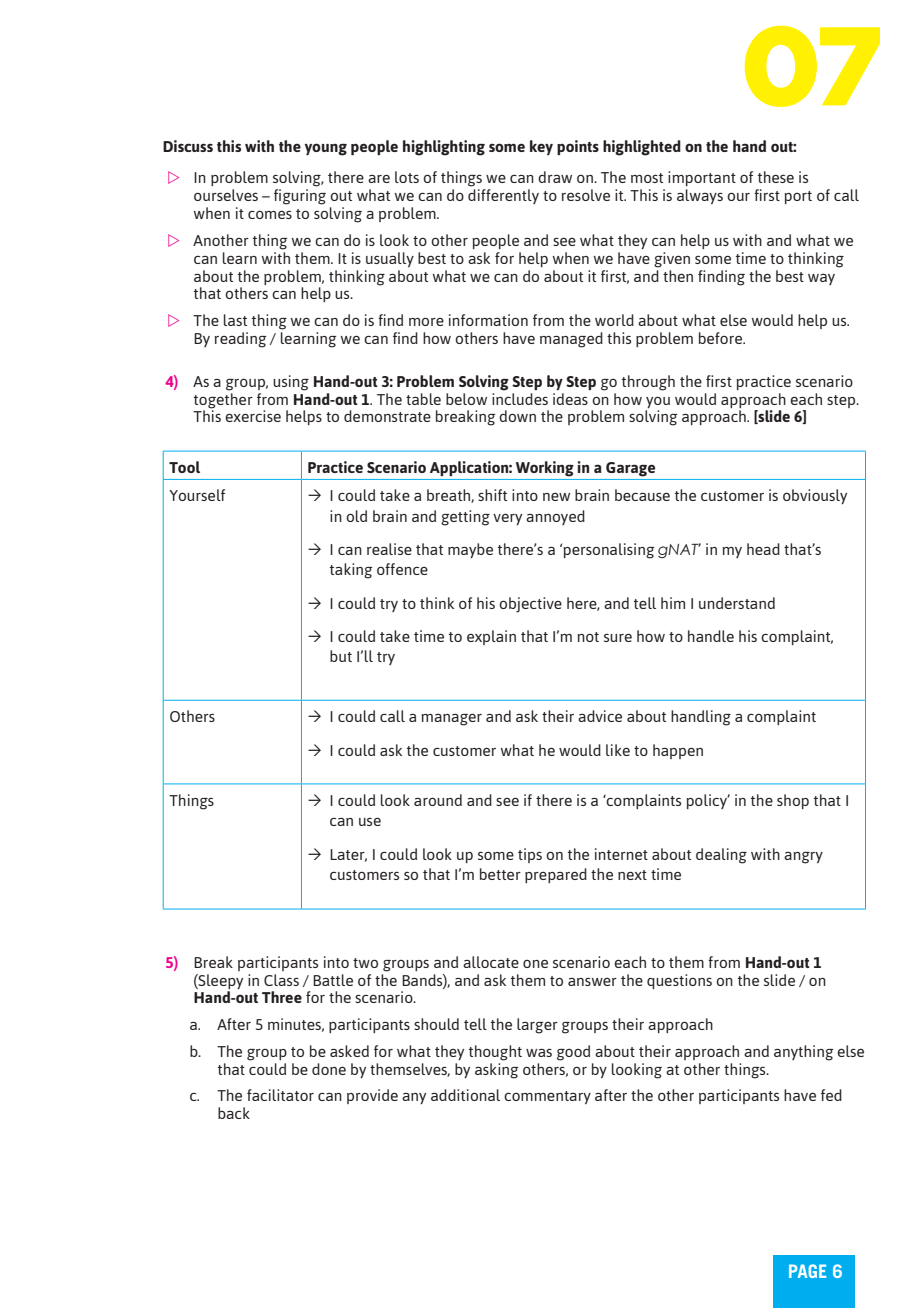  I want to click on ourselves, so click(226, 195).
